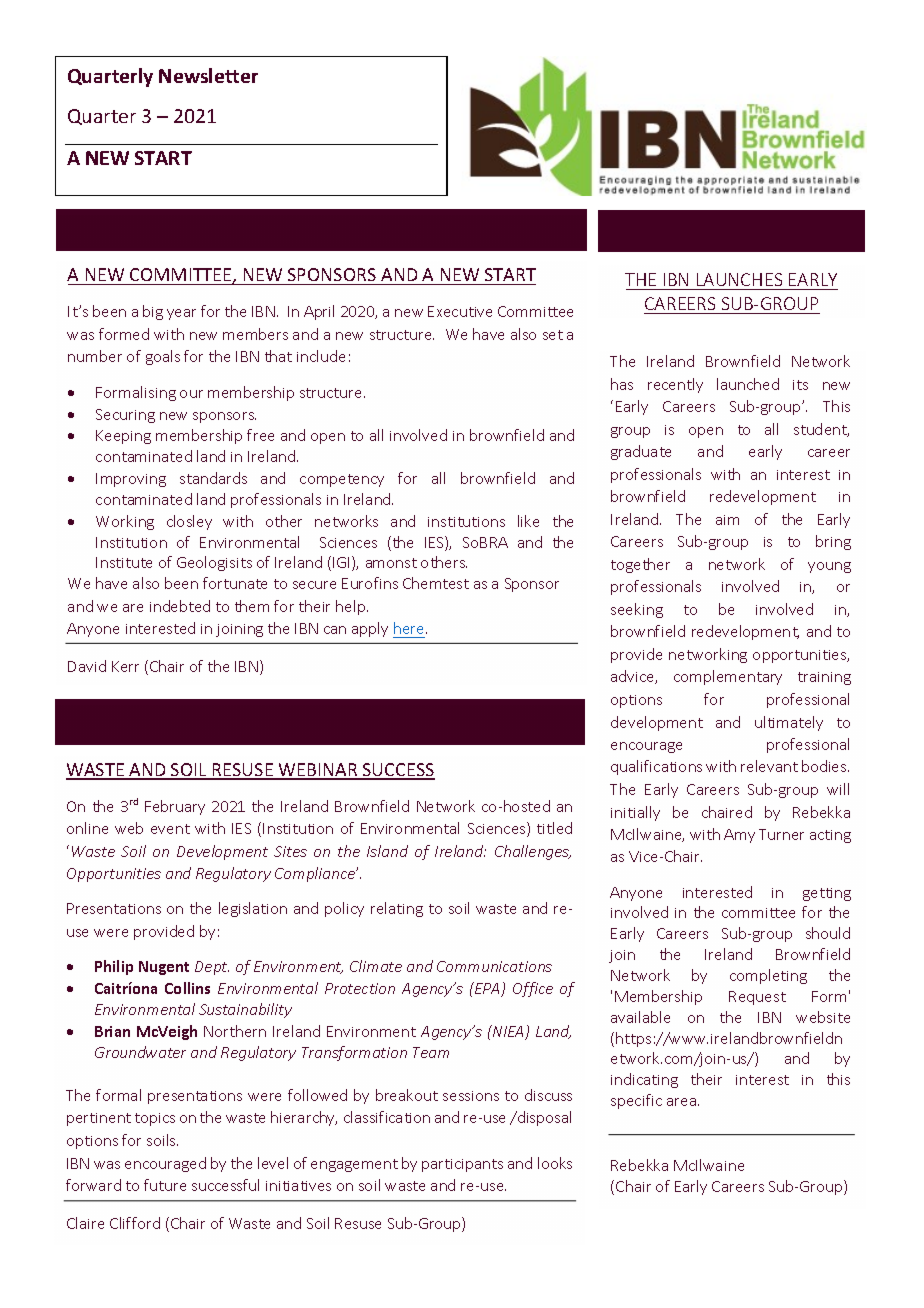  Describe the element at coordinates (165, 1185) in the screenshot. I see `future` at that location.
